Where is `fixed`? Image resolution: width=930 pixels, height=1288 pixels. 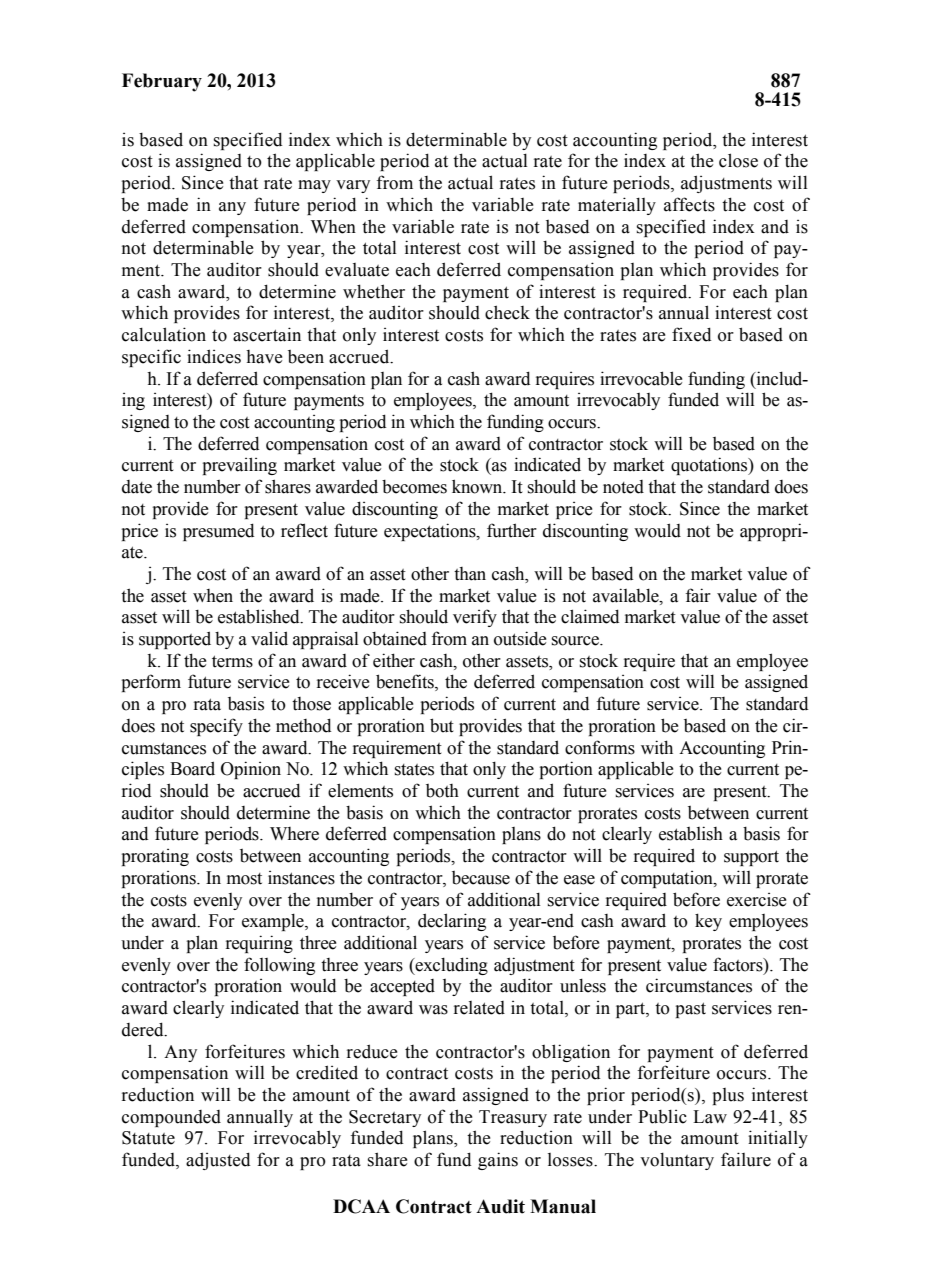 fixed is located at coordinates (691, 334).
